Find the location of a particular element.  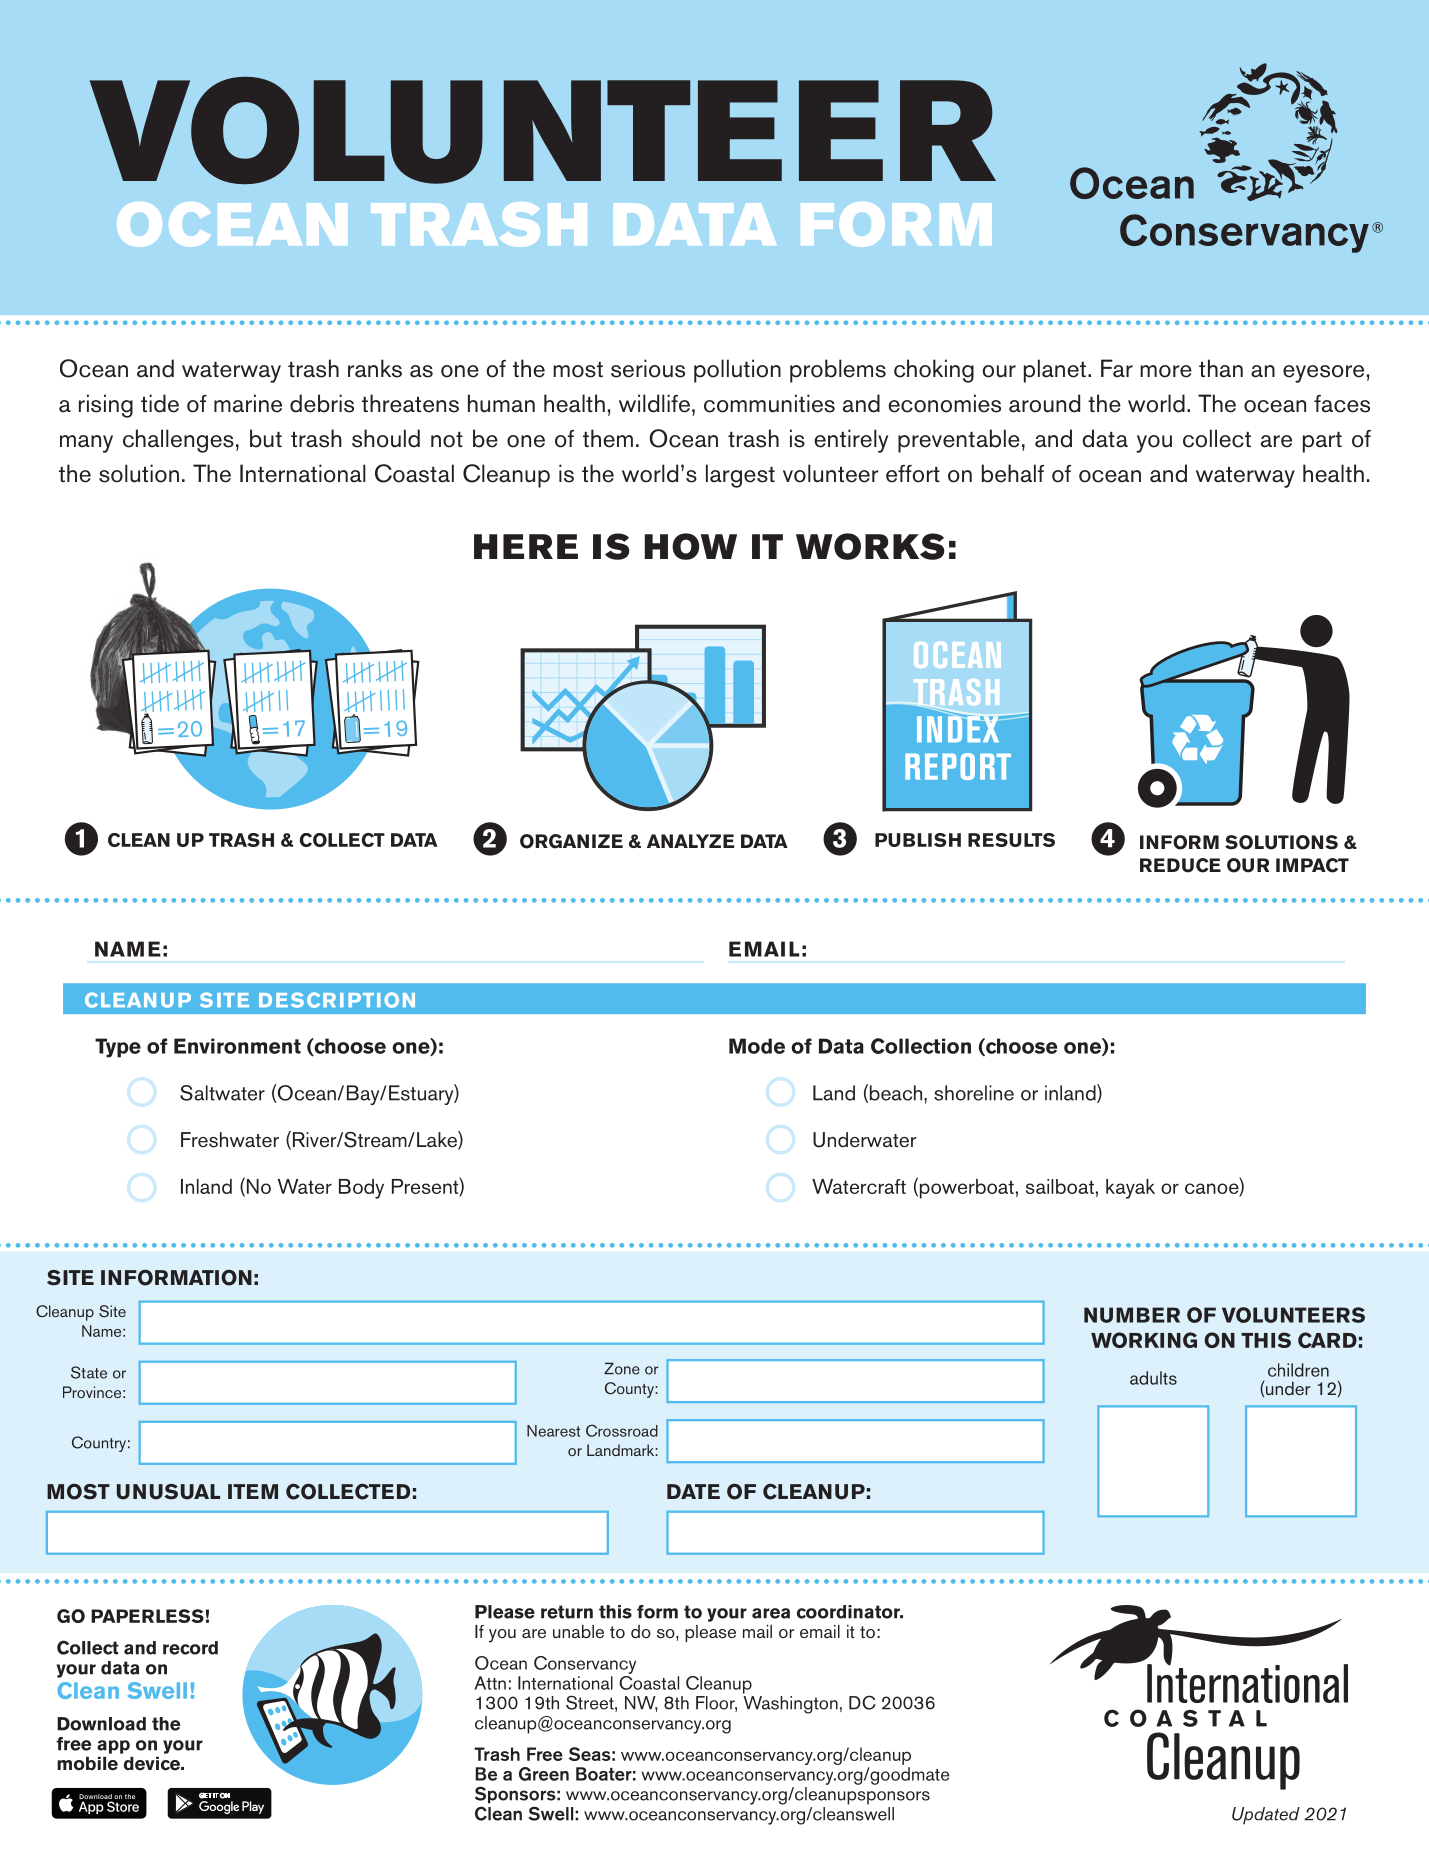

REDUCE is located at coordinates (1180, 865).
